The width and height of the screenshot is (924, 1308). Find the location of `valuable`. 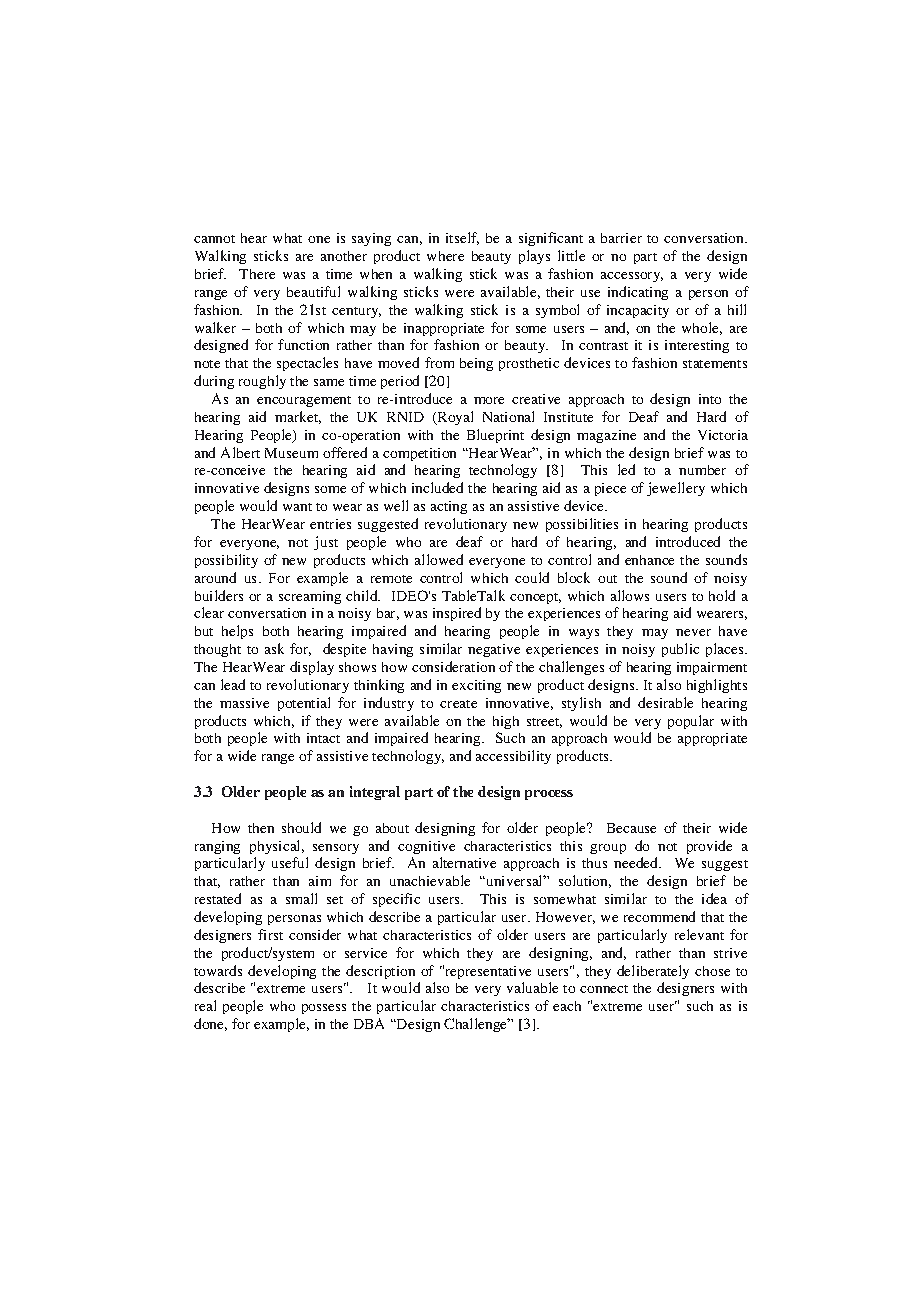

valuable is located at coordinates (532, 987).
